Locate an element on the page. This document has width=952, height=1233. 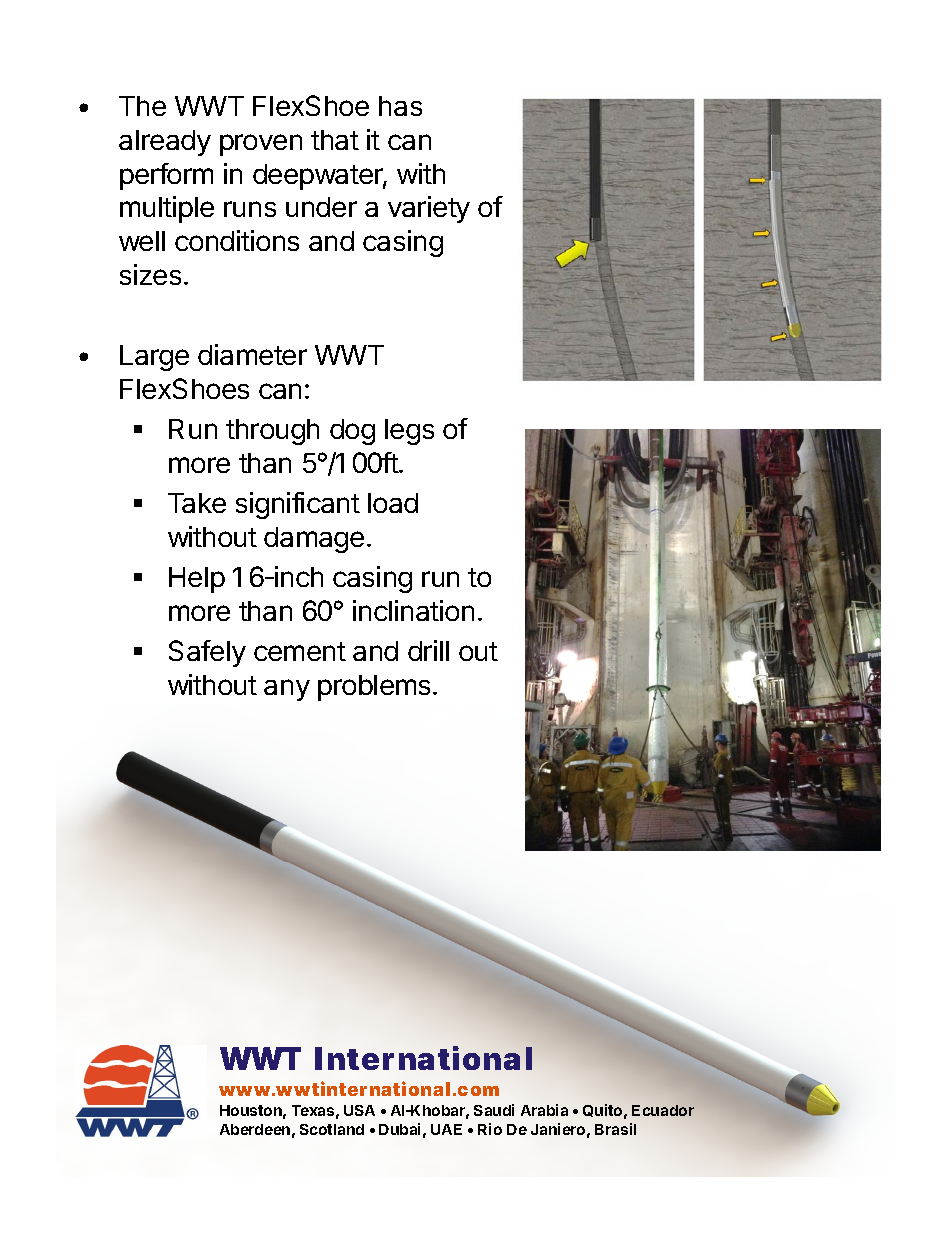
Brasil is located at coordinates (615, 1129).
